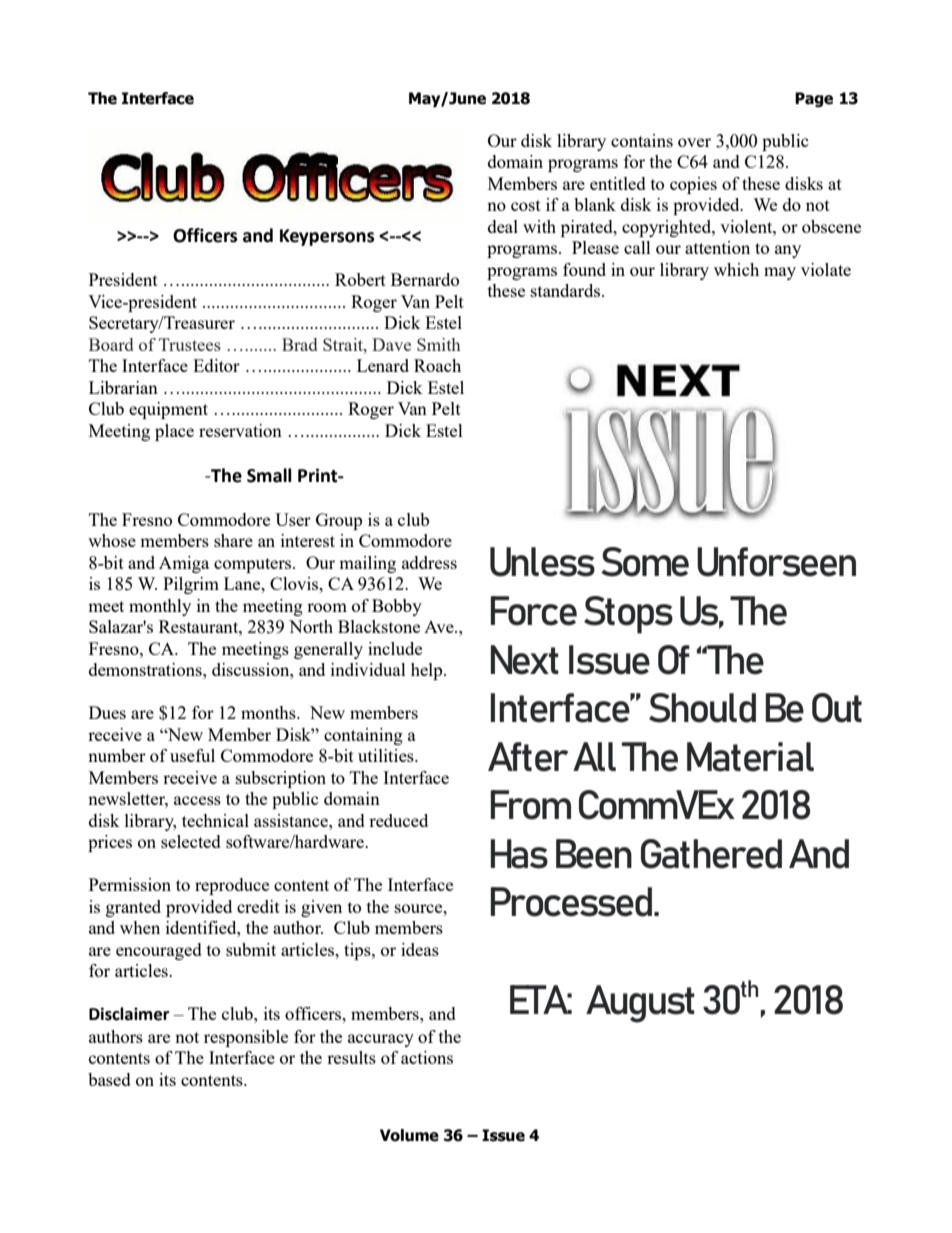 The width and height of the screenshot is (952, 1233). I want to click on August, so click(640, 1004).
